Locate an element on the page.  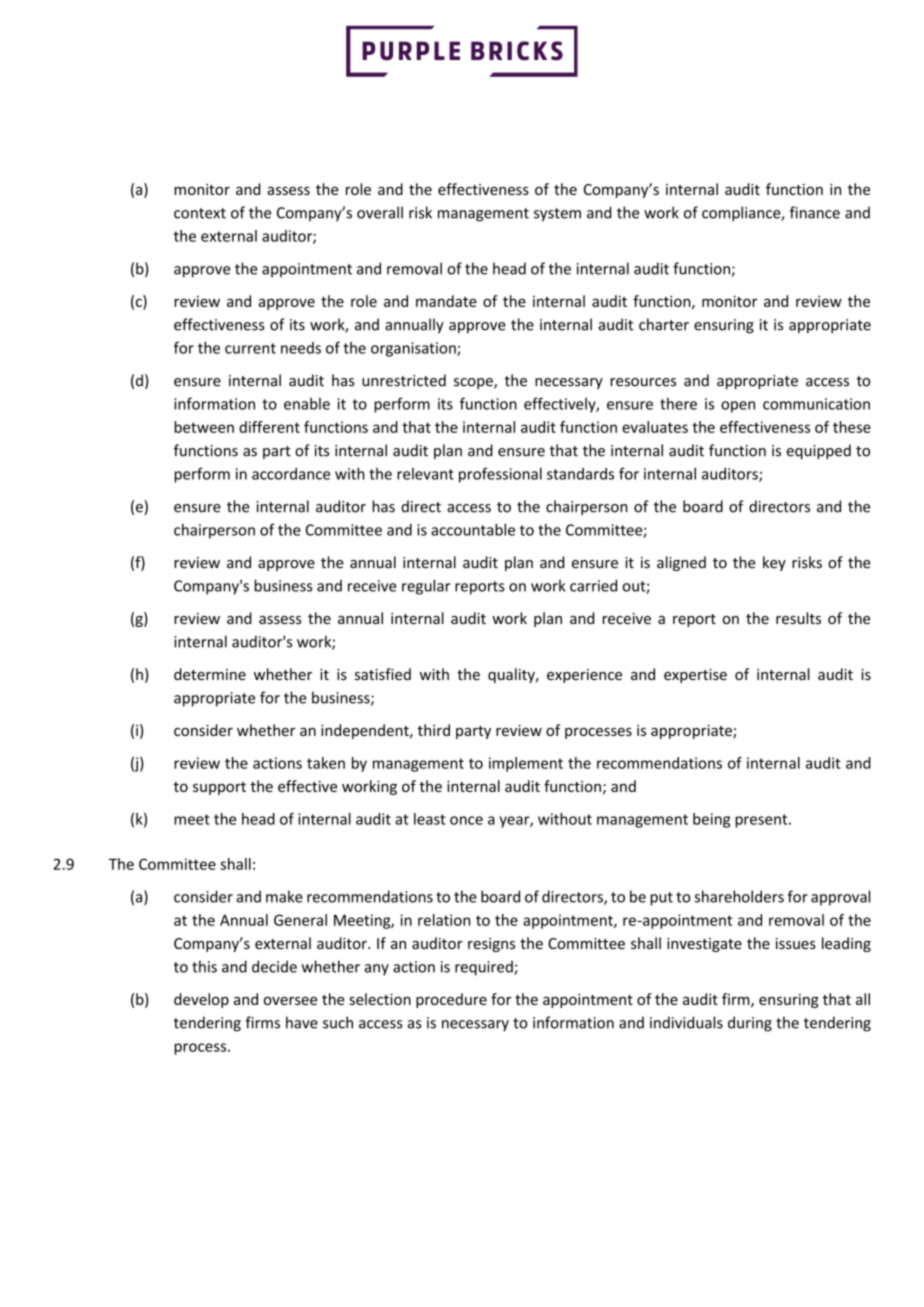
professional is located at coordinates (500, 475).
